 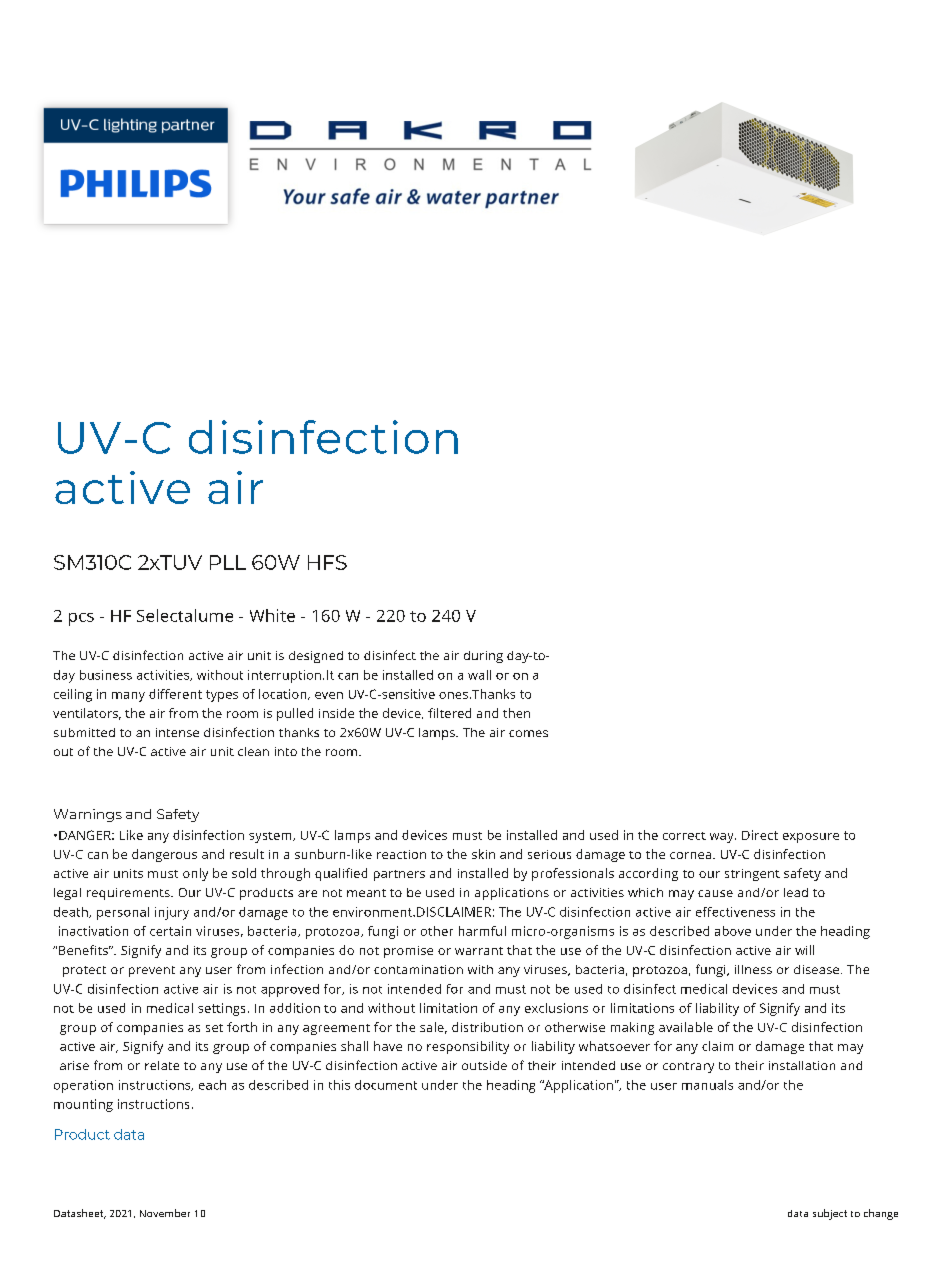 I want to click on relate, so click(x=162, y=1065).
